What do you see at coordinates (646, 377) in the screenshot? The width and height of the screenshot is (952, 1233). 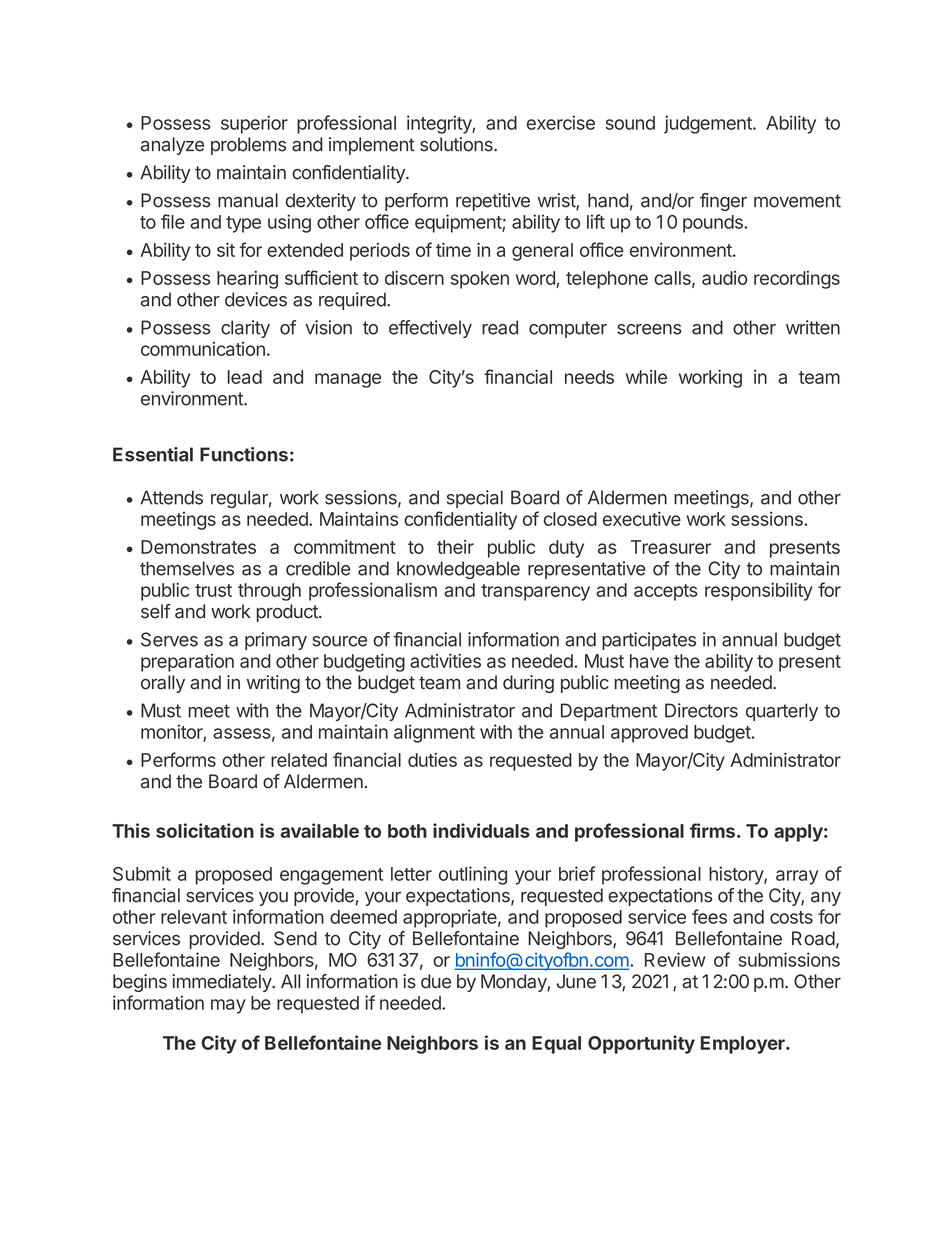 I see `while` at bounding box center [646, 377].
